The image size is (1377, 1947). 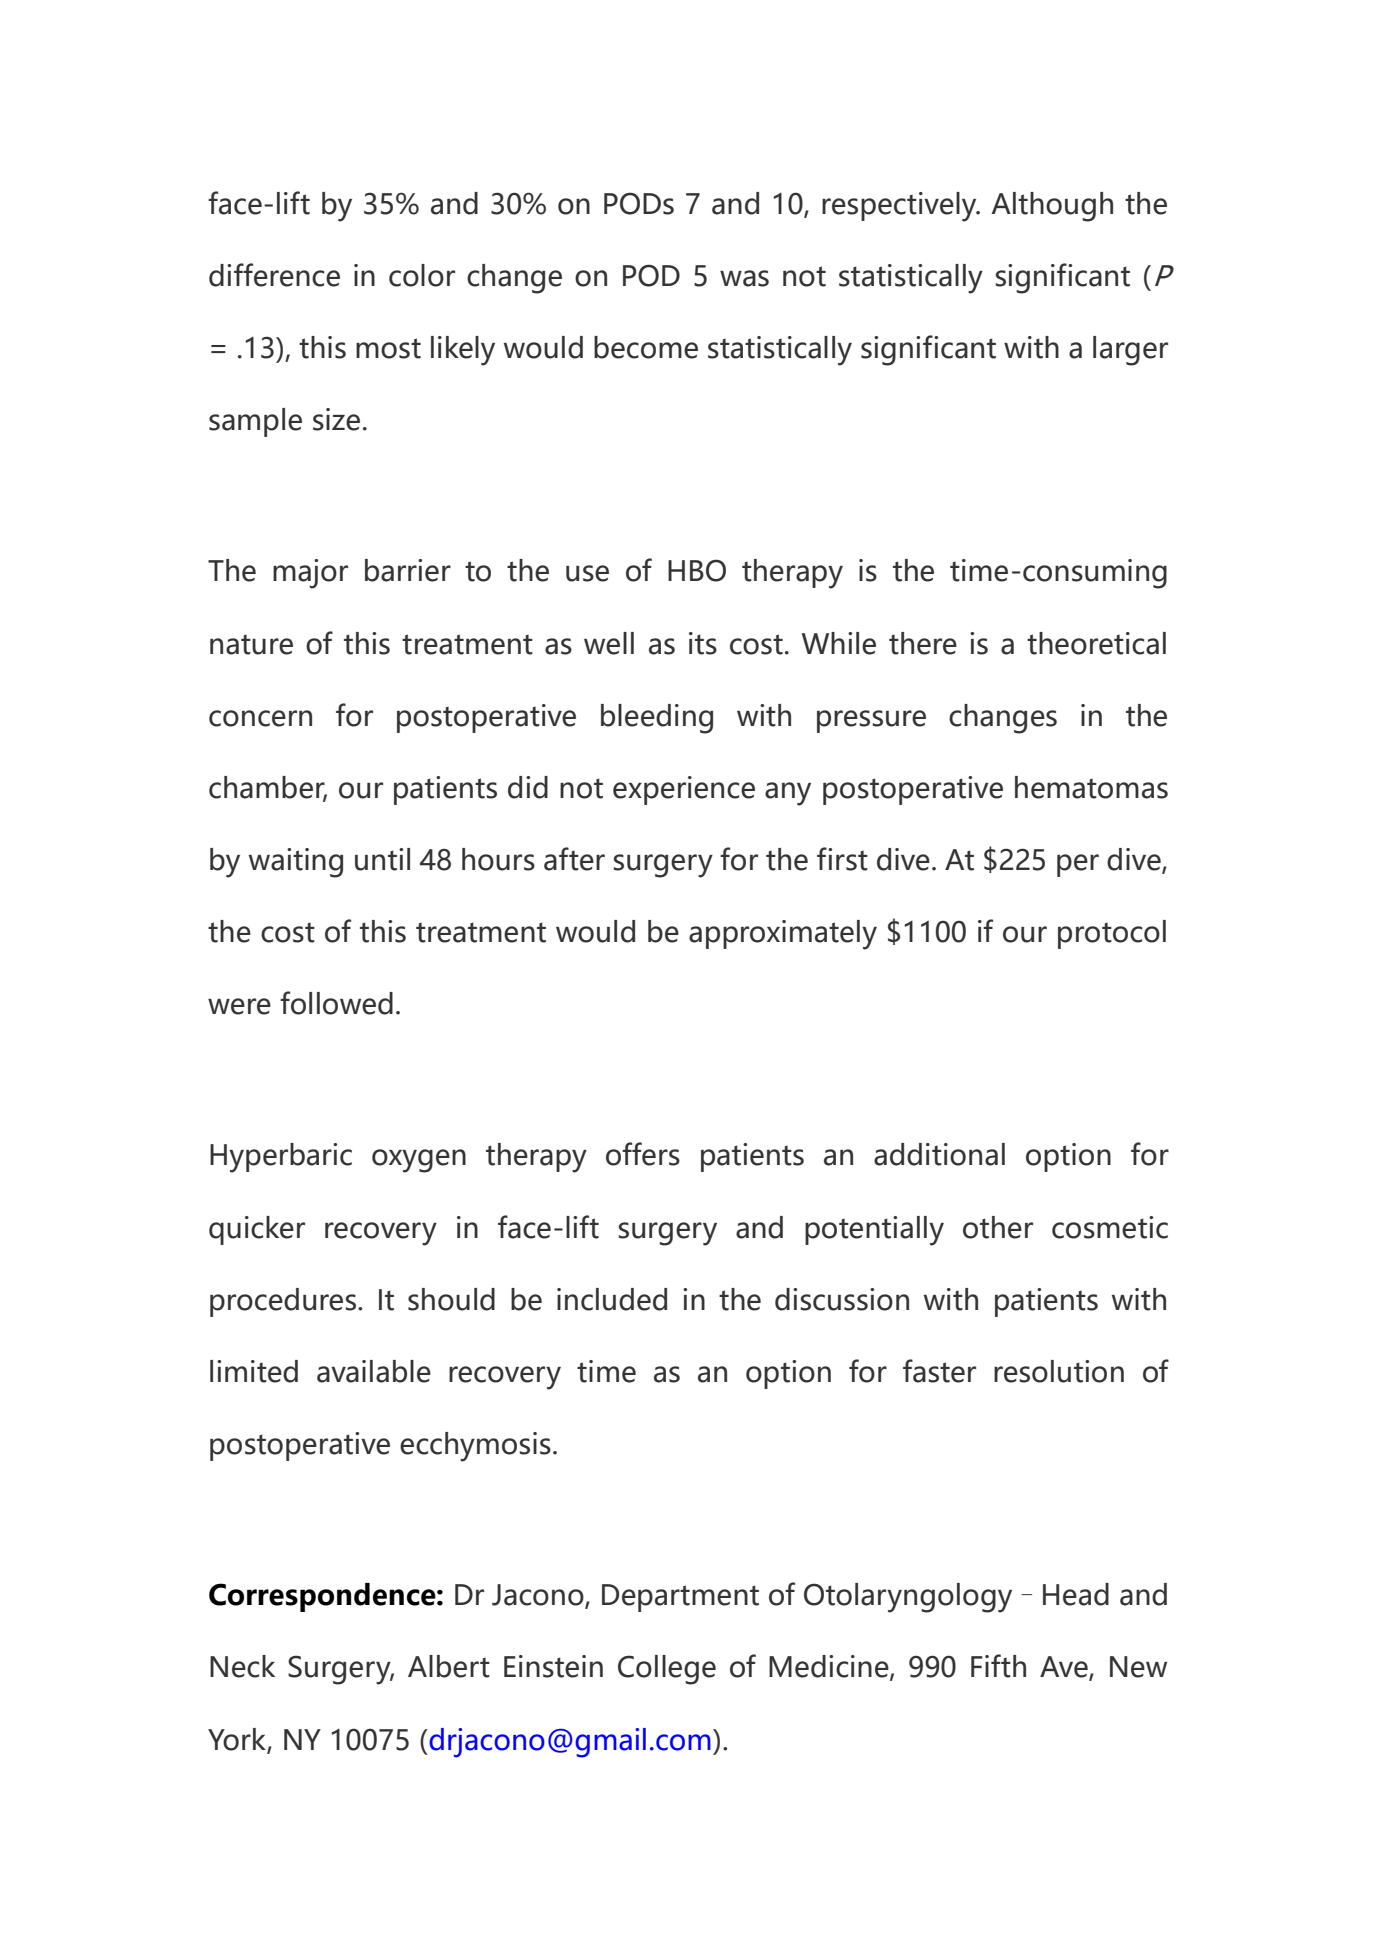 I want to click on was, so click(x=744, y=278).
